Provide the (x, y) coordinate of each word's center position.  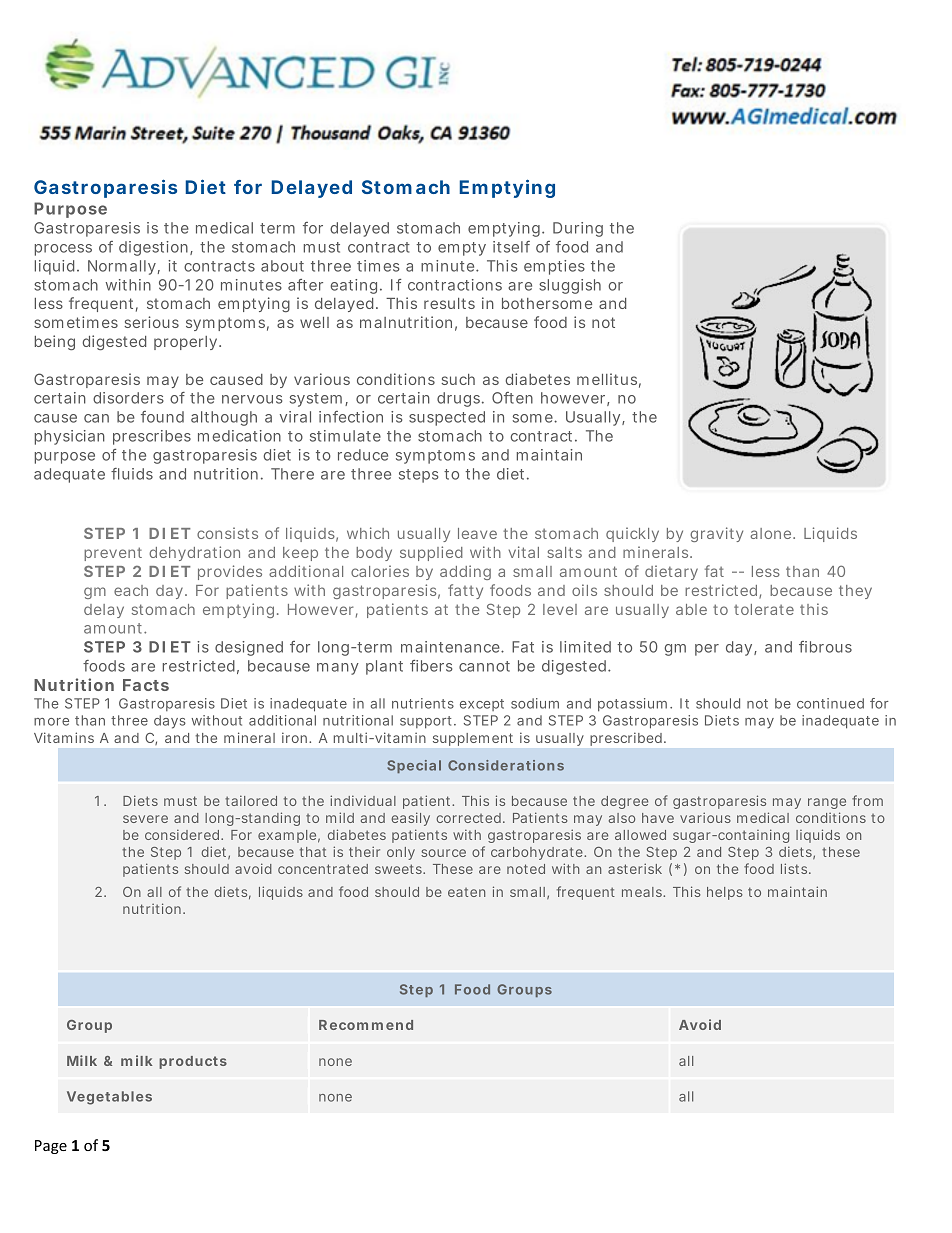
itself (511, 247)
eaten (466, 892)
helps (725, 893)
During (578, 229)
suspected (447, 418)
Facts (146, 685)
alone (772, 533)
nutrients (423, 703)
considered (183, 834)
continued (830, 703)
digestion (155, 248)
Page (51, 1147)
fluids (132, 474)
